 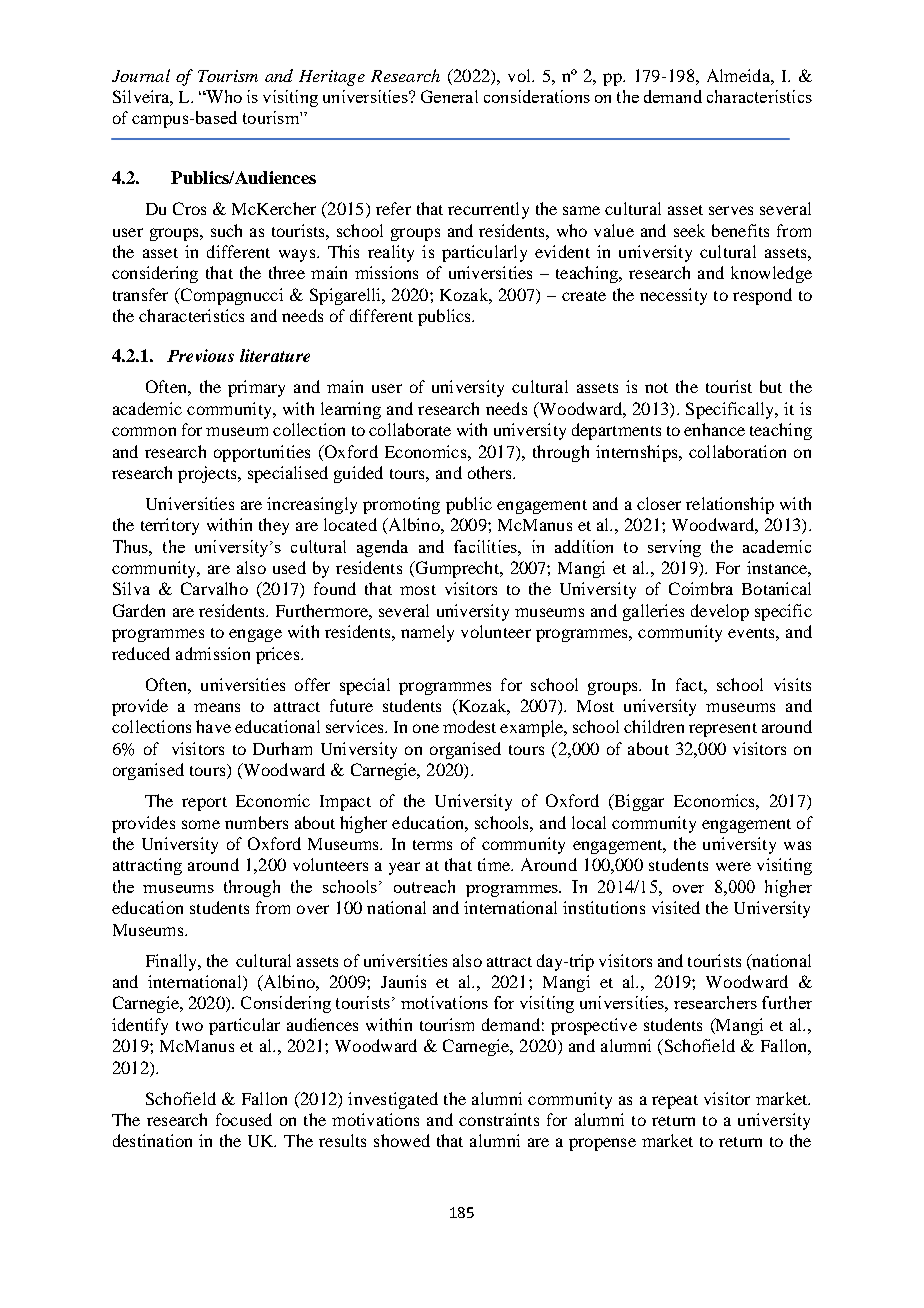 I want to click on namely, so click(x=427, y=633).
